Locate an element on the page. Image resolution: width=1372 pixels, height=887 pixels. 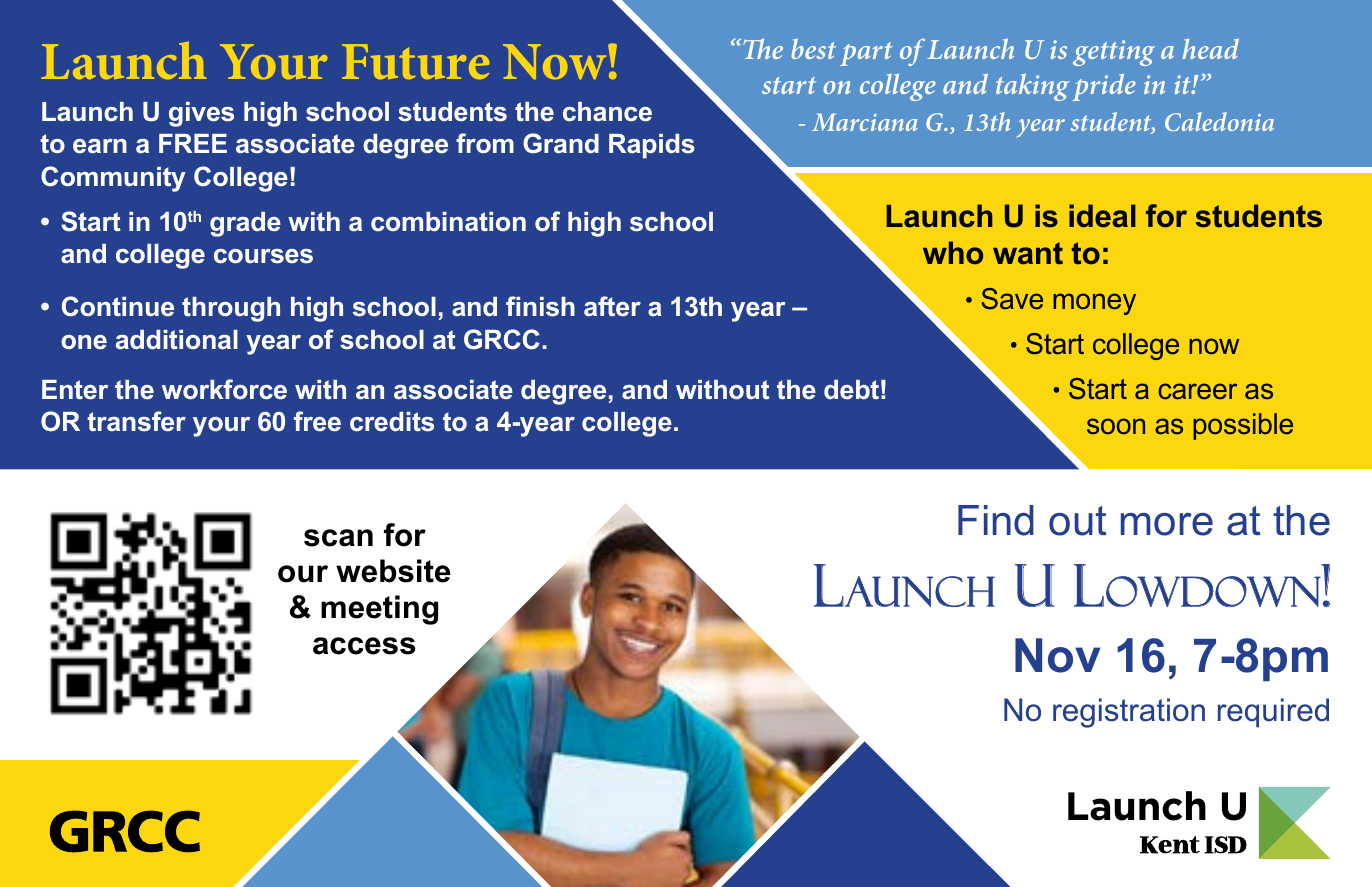
access is located at coordinates (364, 646).
